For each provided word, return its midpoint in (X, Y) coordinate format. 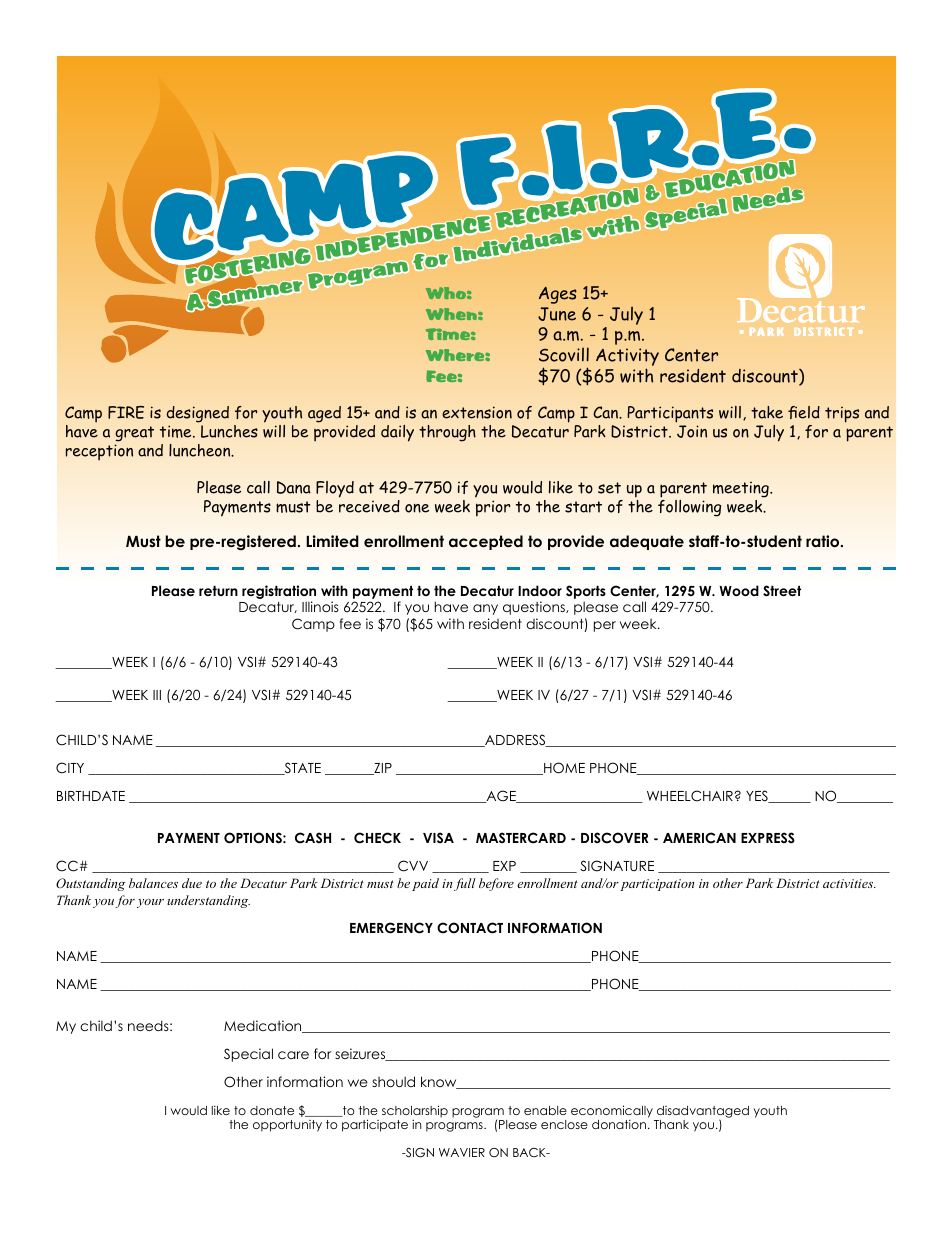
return (218, 591)
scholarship (415, 1112)
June (557, 314)
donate (272, 1110)
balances (153, 883)
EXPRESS (768, 838)
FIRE (126, 412)
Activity (627, 358)
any (485, 609)
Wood (739, 590)
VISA (438, 837)
